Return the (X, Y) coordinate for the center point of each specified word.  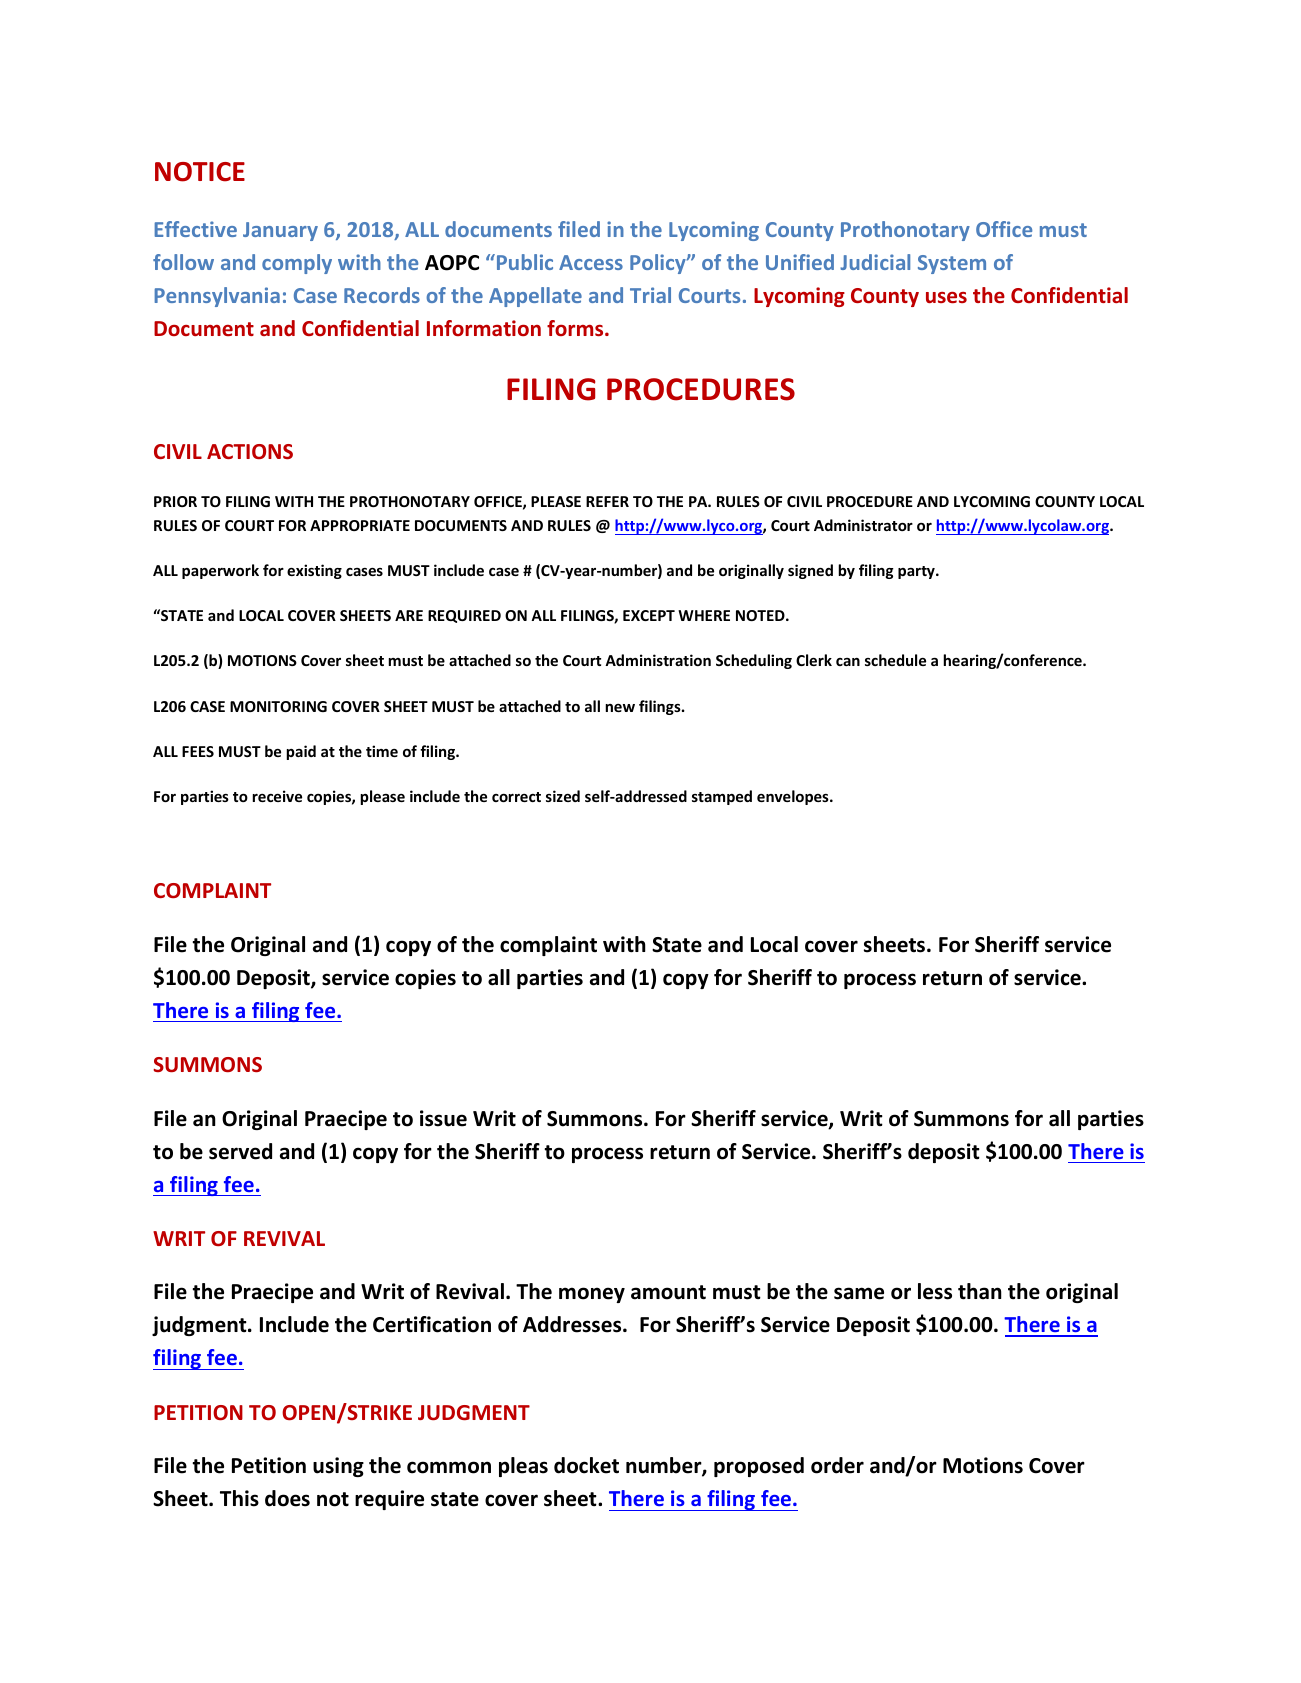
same (859, 1293)
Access (591, 262)
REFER (607, 501)
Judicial (875, 262)
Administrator (863, 525)
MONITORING (278, 706)
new (620, 708)
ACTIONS (250, 451)
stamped (722, 797)
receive (277, 796)
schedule (895, 660)
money (592, 1295)
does (287, 1498)
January (280, 231)
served (240, 1151)
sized (563, 796)
